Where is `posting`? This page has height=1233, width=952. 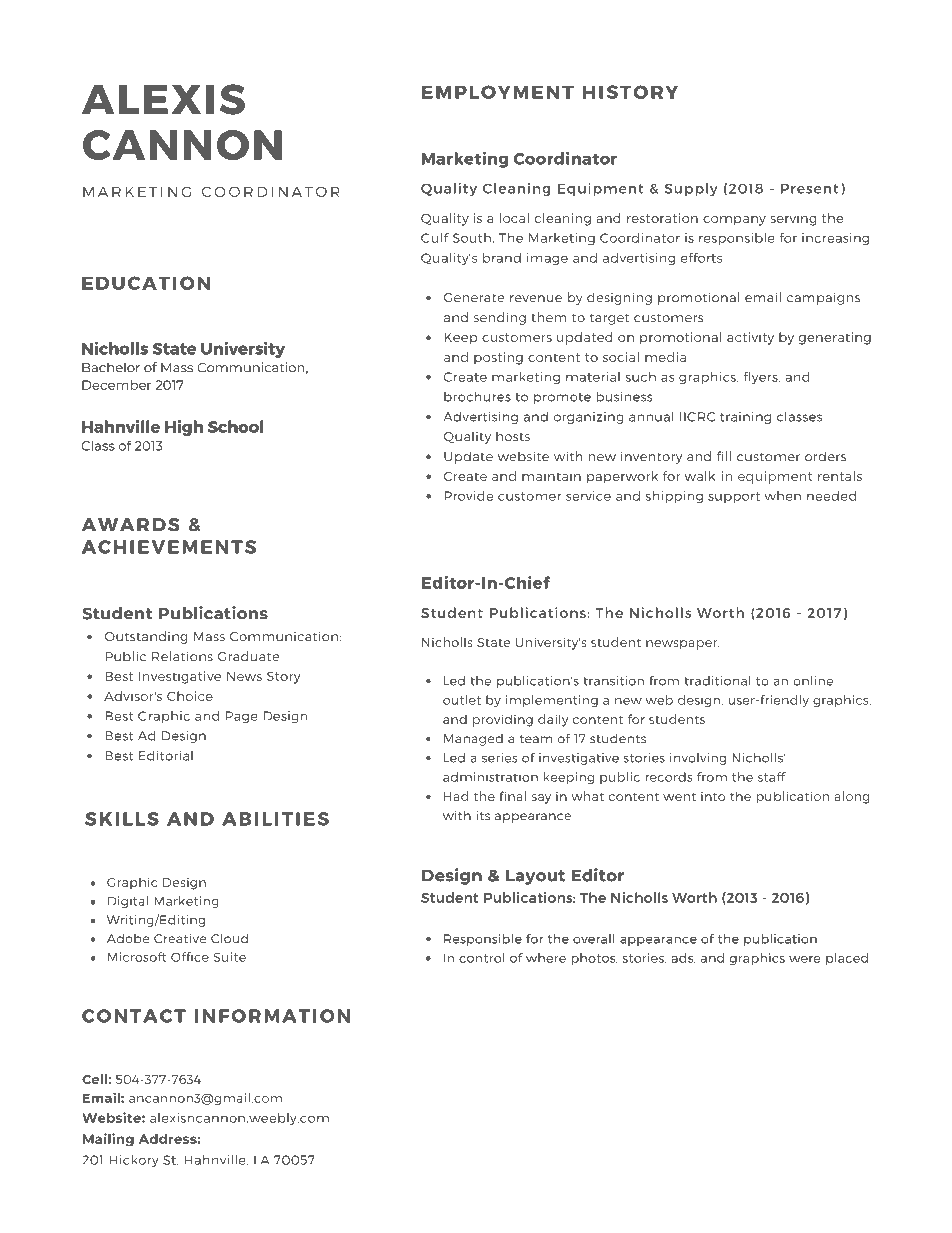 posting is located at coordinates (498, 358).
